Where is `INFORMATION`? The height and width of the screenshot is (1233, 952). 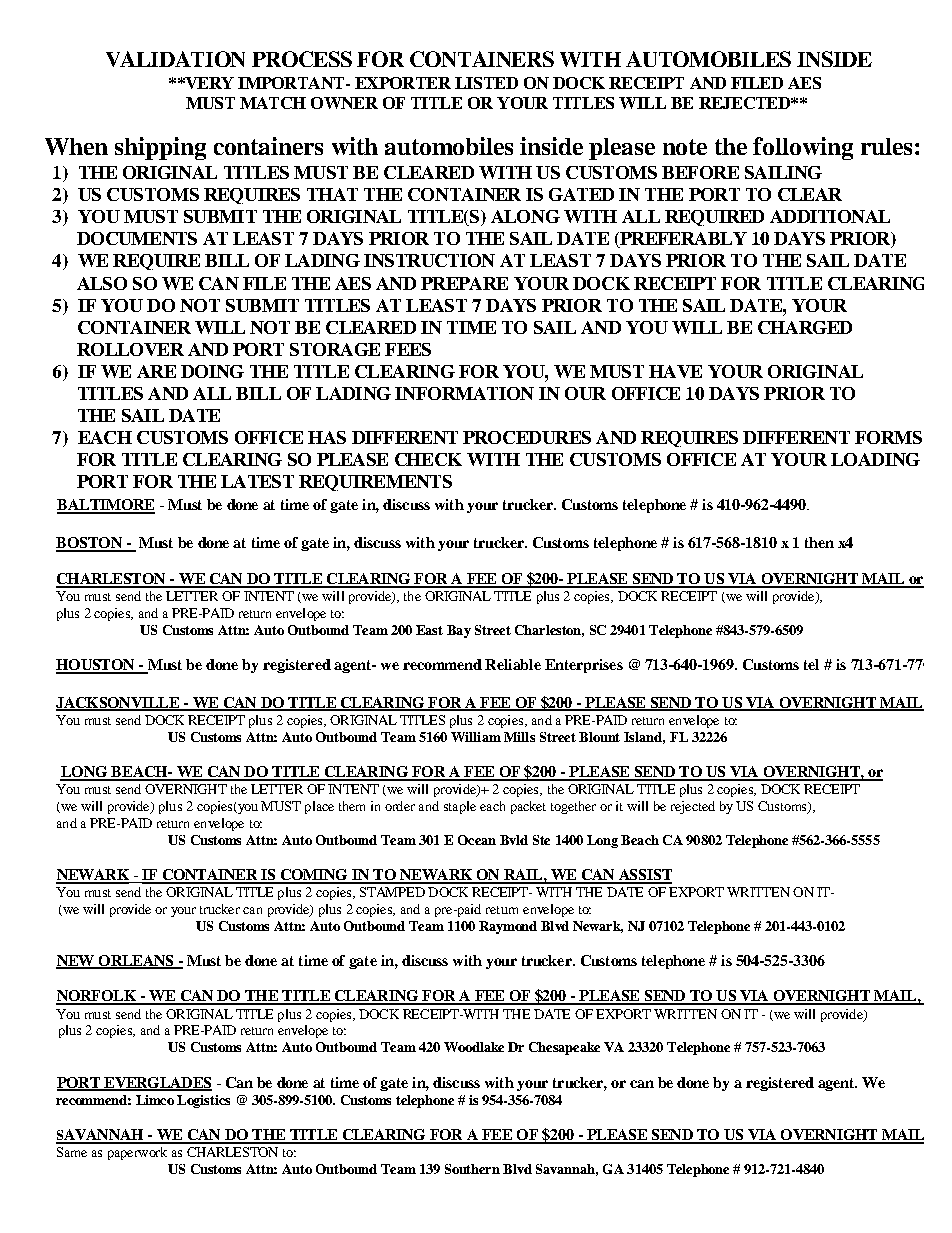
INFORMATION is located at coordinates (464, 393).
